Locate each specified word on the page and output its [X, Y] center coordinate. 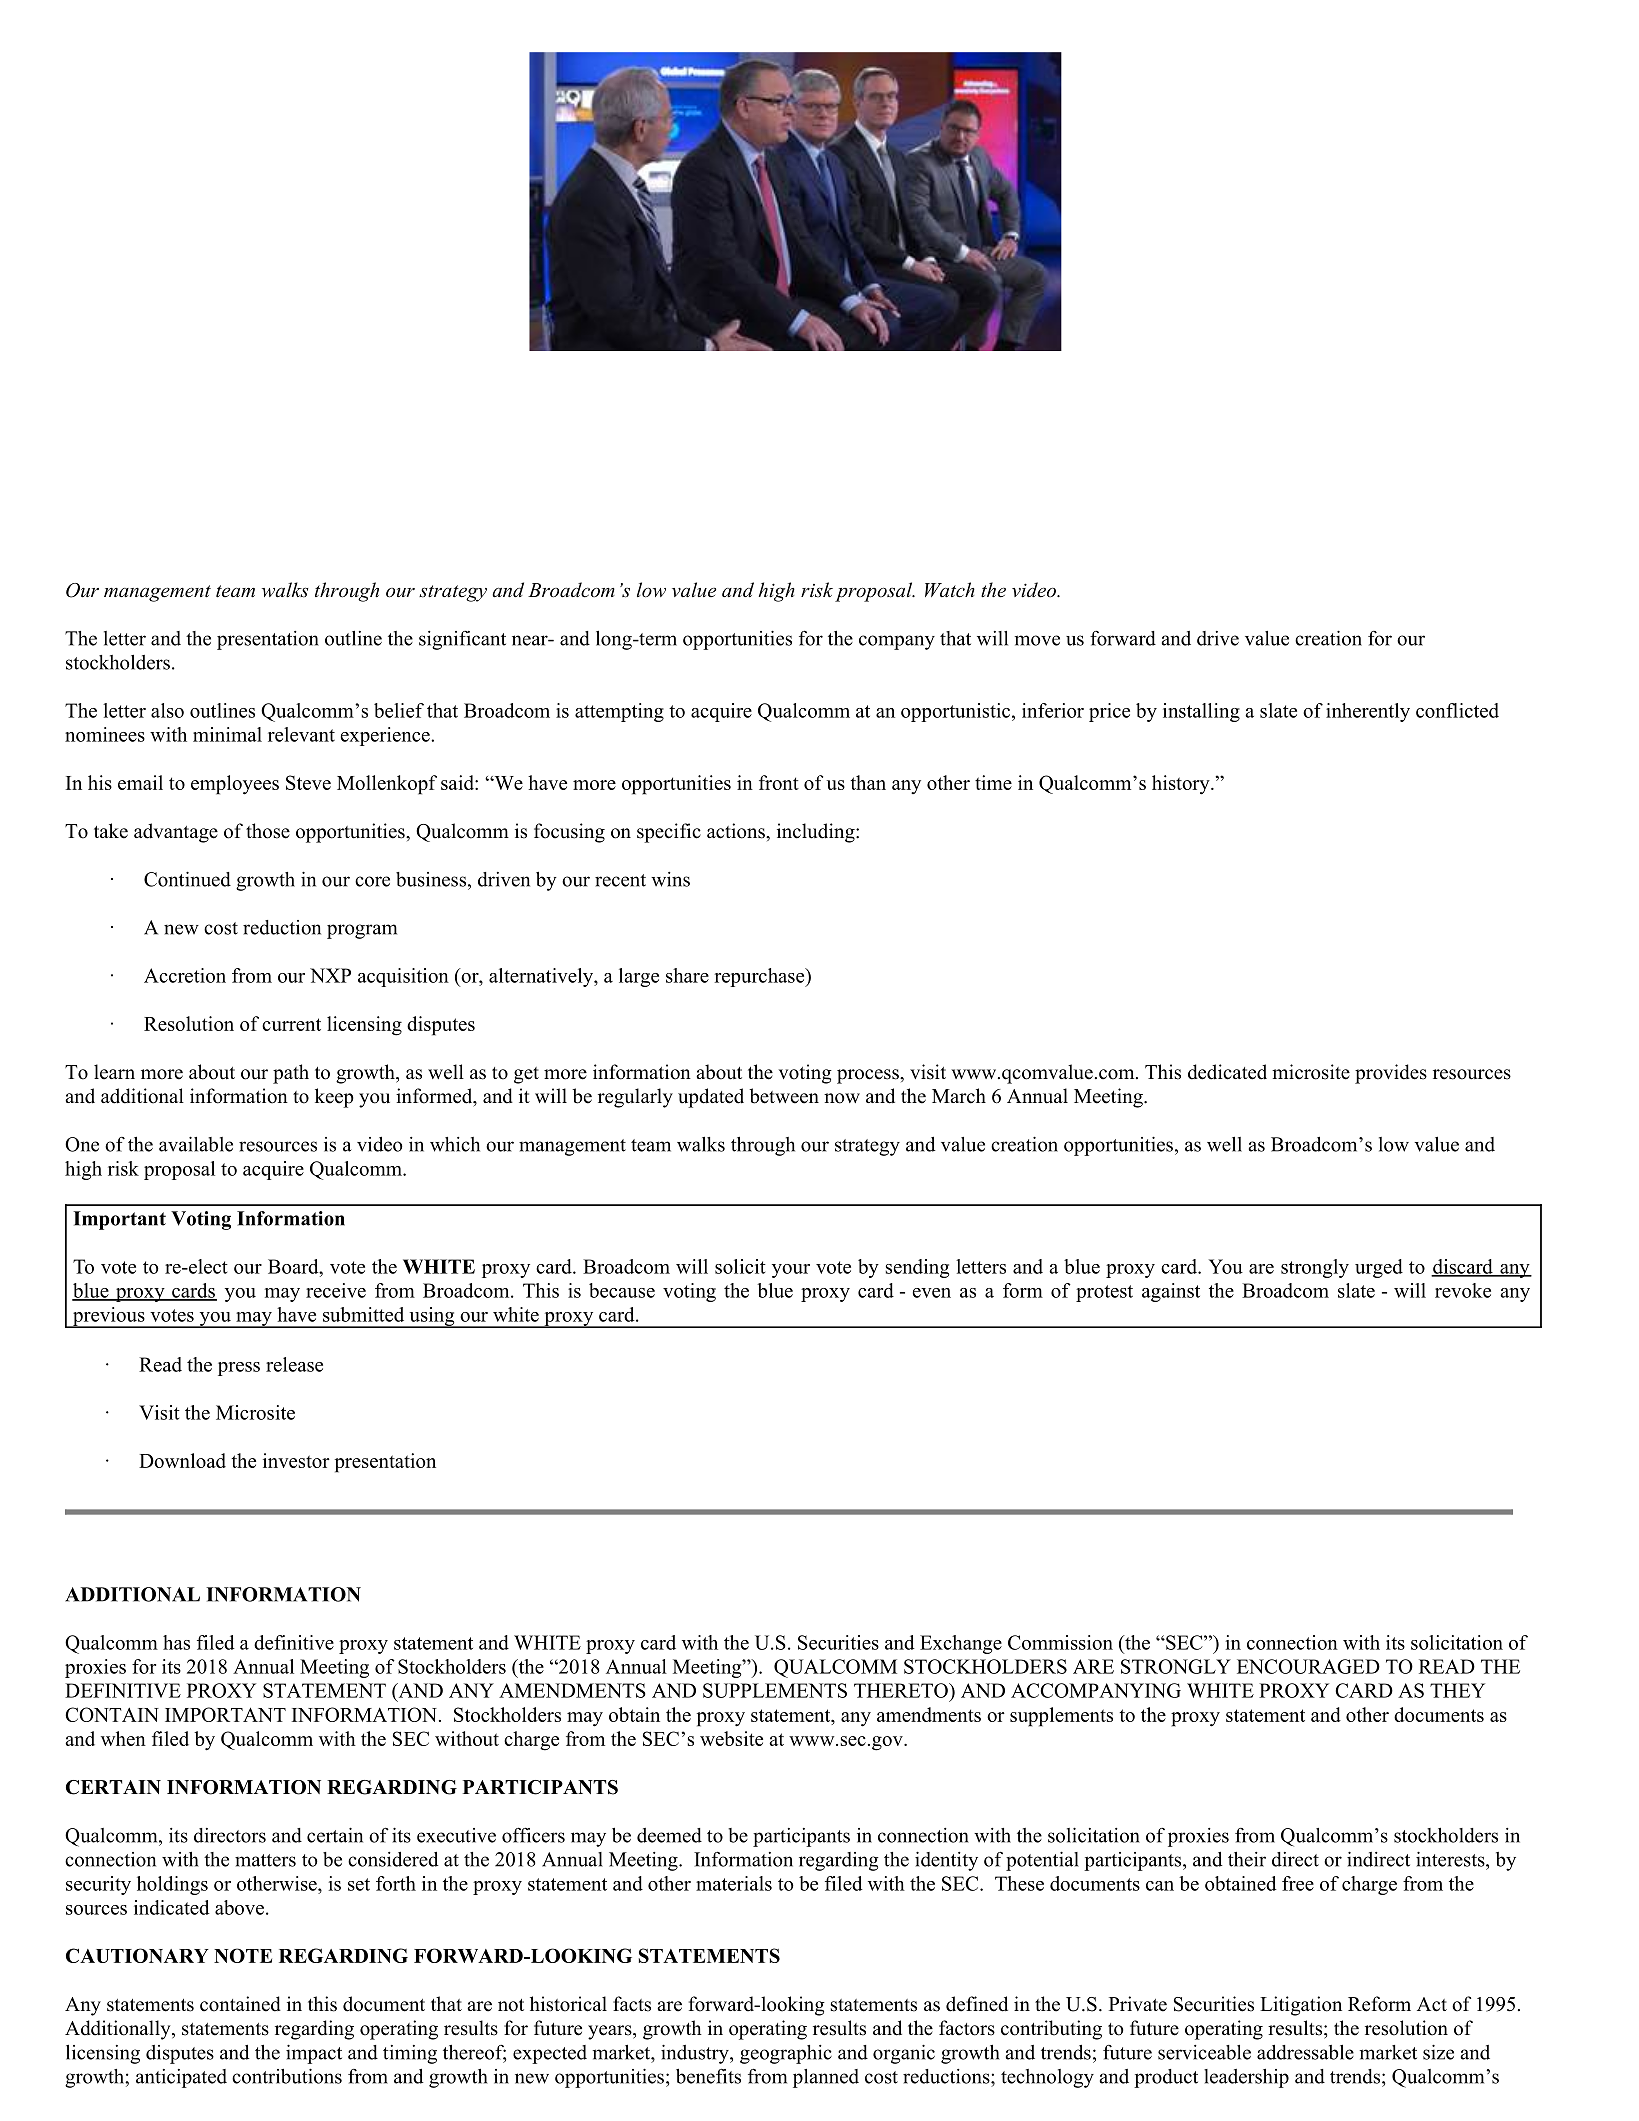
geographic [786, 2054]
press [239, 1369]
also [167, 710]
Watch [950, 590]
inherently [1368, 712]
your [791, 1271]
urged [1379, 1268]
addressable [1305, 2052]
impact [314, 2054]
